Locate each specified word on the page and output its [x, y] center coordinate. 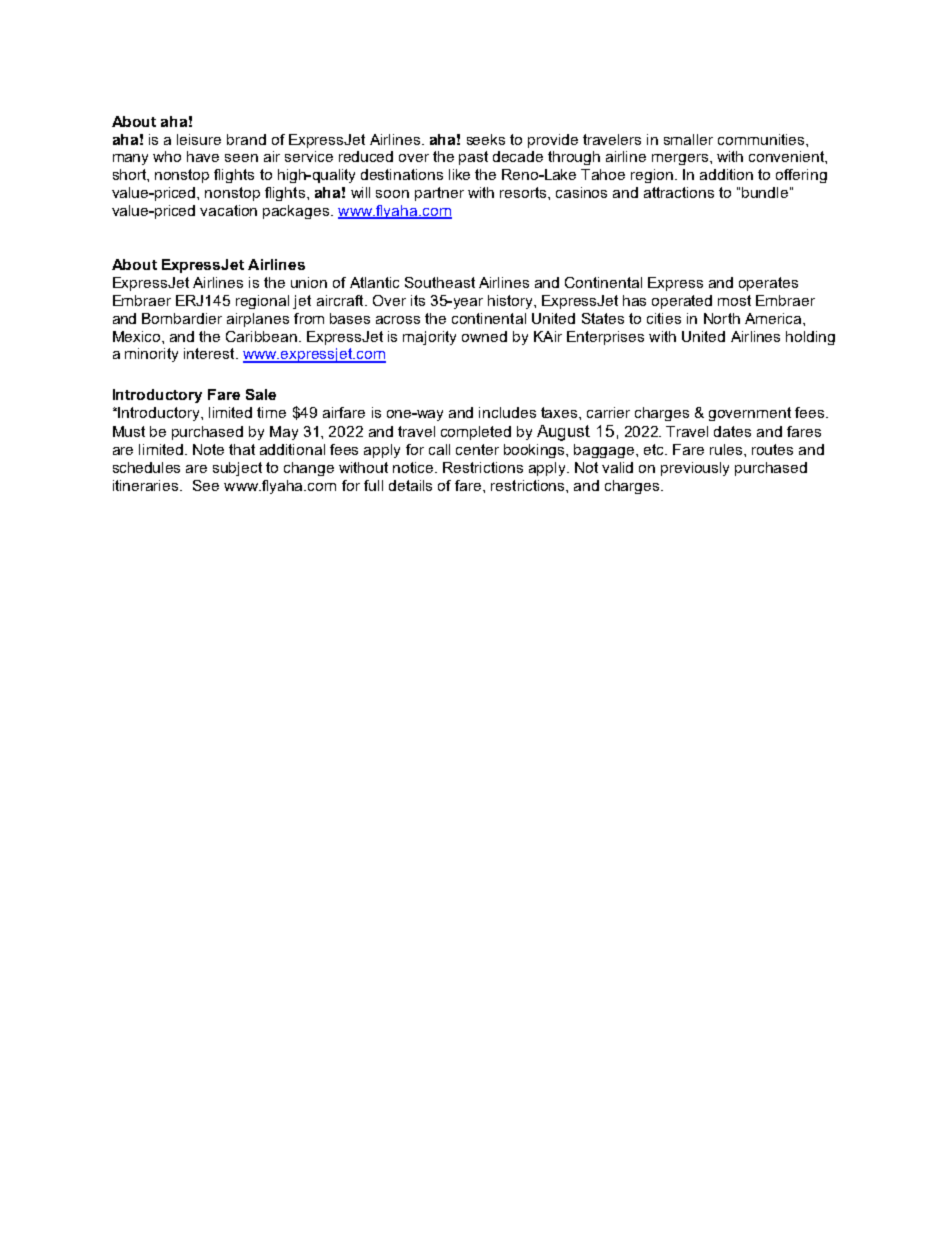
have [203, 156]
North [722, 318]
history [511, 302]
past [473, 158]
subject [237, 469]
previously [695, 469]
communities [762, 139]
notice [414, 467]
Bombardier [182, 318]
